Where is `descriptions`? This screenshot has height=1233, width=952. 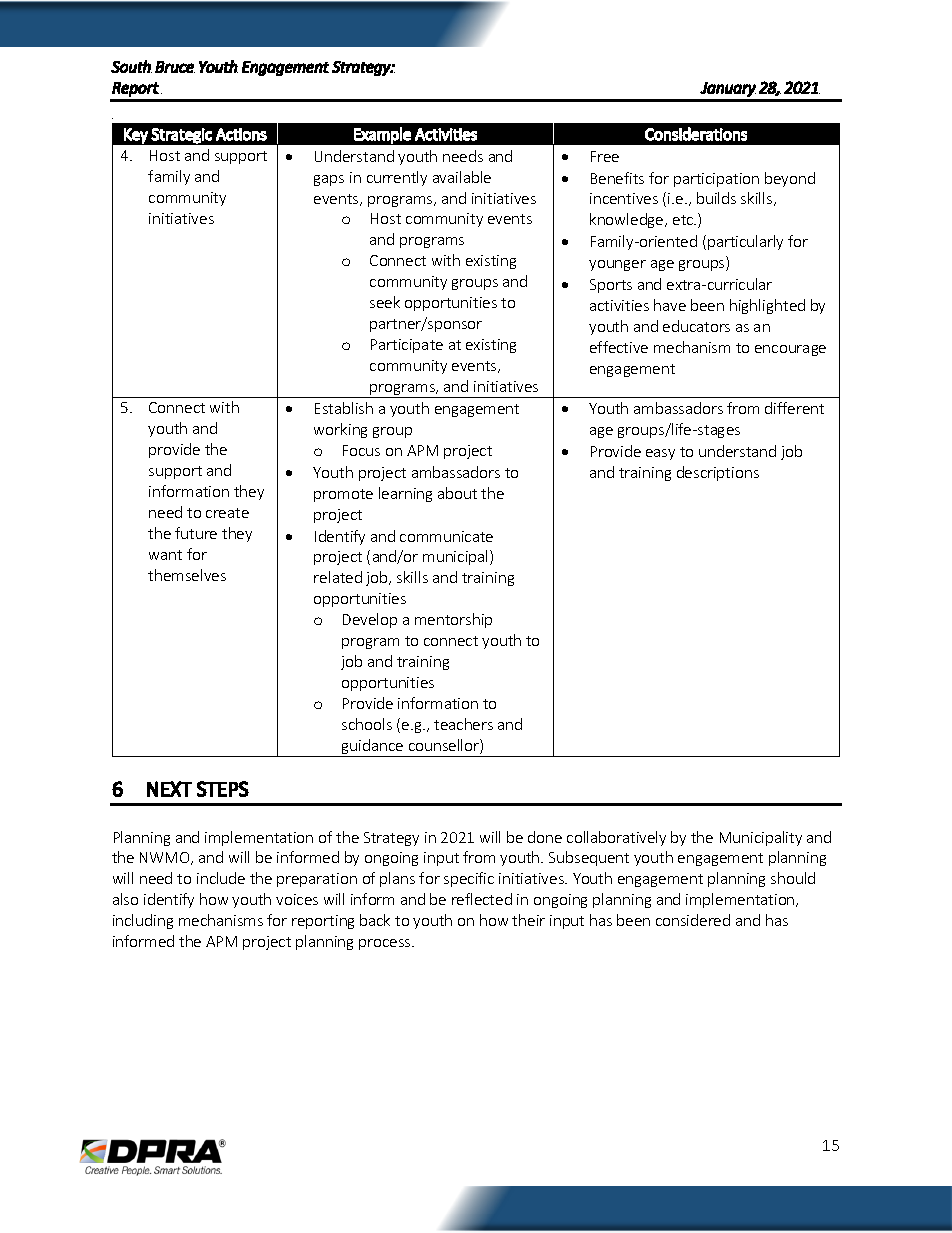 descriptions is located at coordinates (718, 473).
